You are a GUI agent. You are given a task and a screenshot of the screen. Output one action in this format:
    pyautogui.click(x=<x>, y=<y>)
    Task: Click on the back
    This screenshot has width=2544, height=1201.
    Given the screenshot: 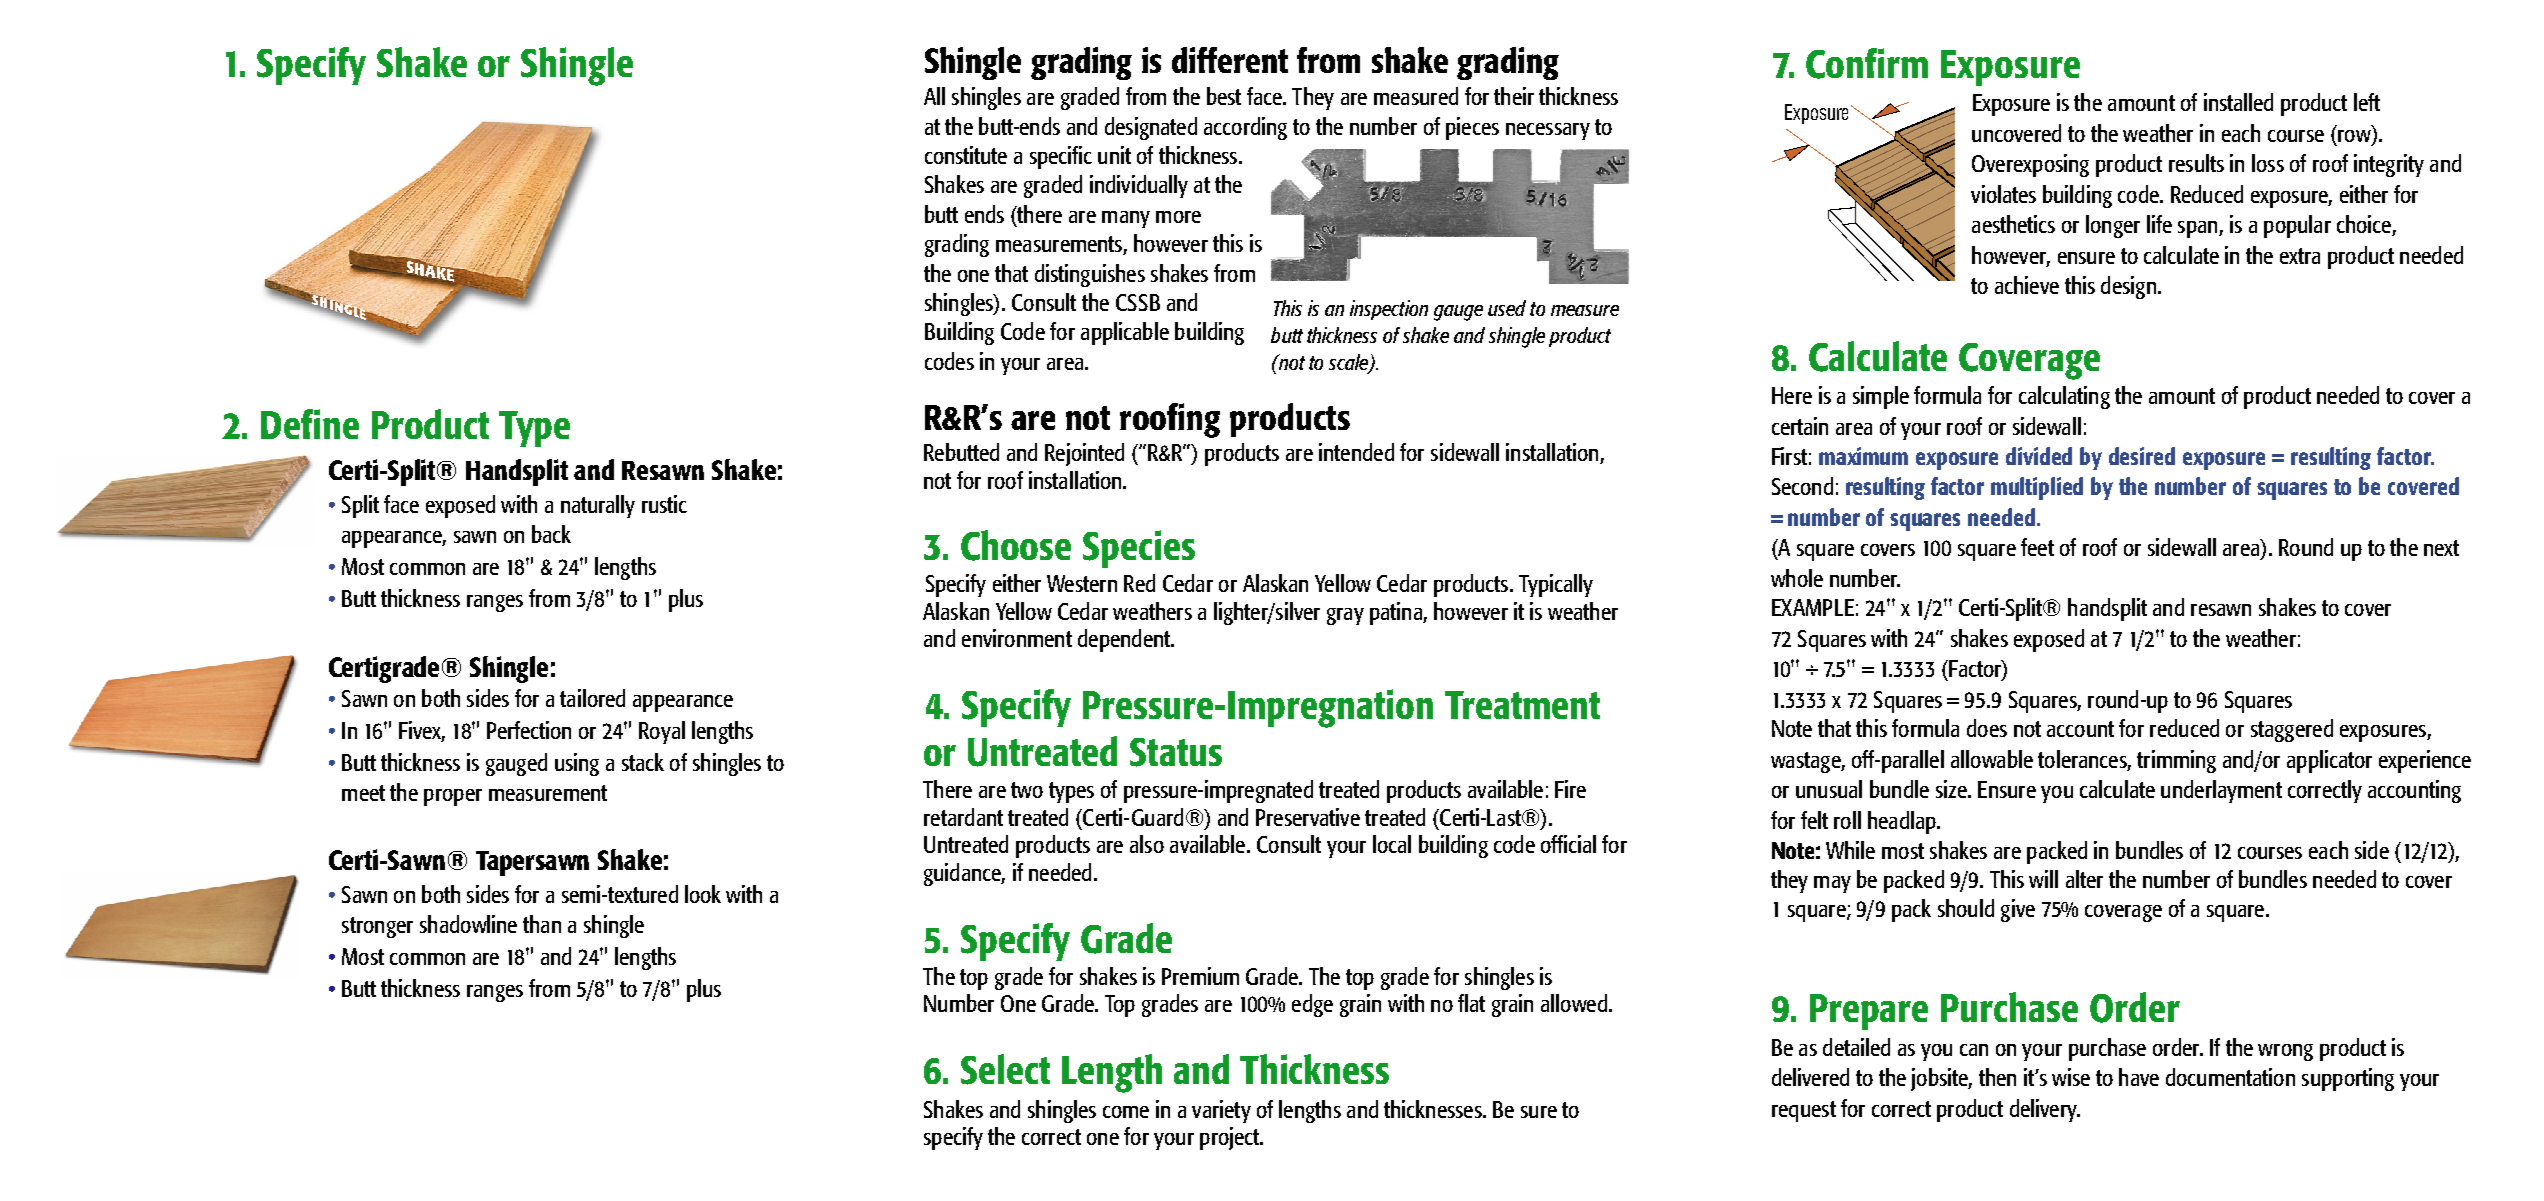 What is the action you would take?
    pyautogui.click(x=551, y=534)
